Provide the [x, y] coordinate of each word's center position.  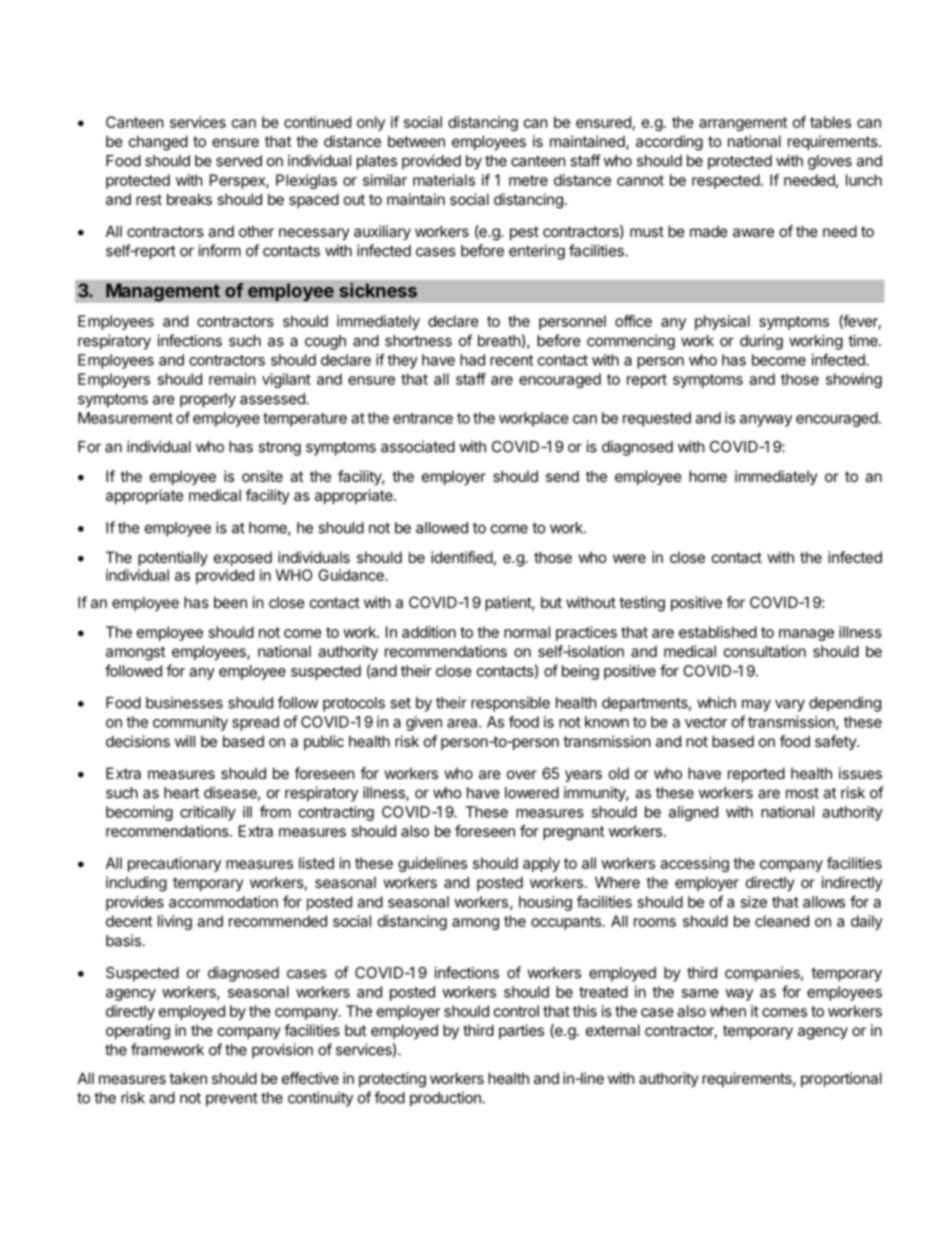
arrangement [743, 124]
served [239, 161]
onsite [262, 476]
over [522, 774]
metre [528, 180]
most [802, 793]
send [562, 476]
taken [188, 1078]
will [185, 741]
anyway [766, 421]
